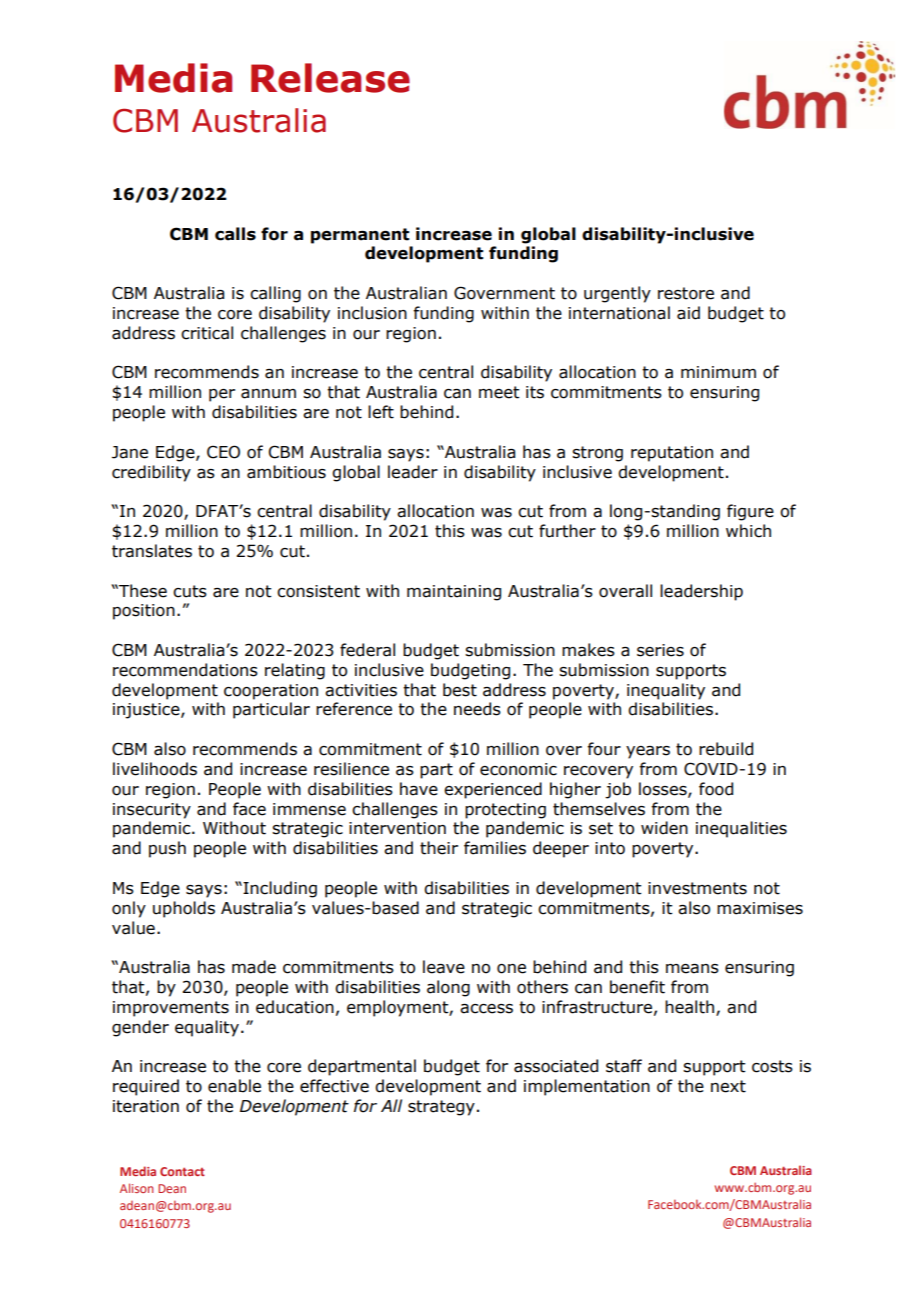 This screenshot has width=924, height=1308. I want to click on next, so click(728, 1086).
